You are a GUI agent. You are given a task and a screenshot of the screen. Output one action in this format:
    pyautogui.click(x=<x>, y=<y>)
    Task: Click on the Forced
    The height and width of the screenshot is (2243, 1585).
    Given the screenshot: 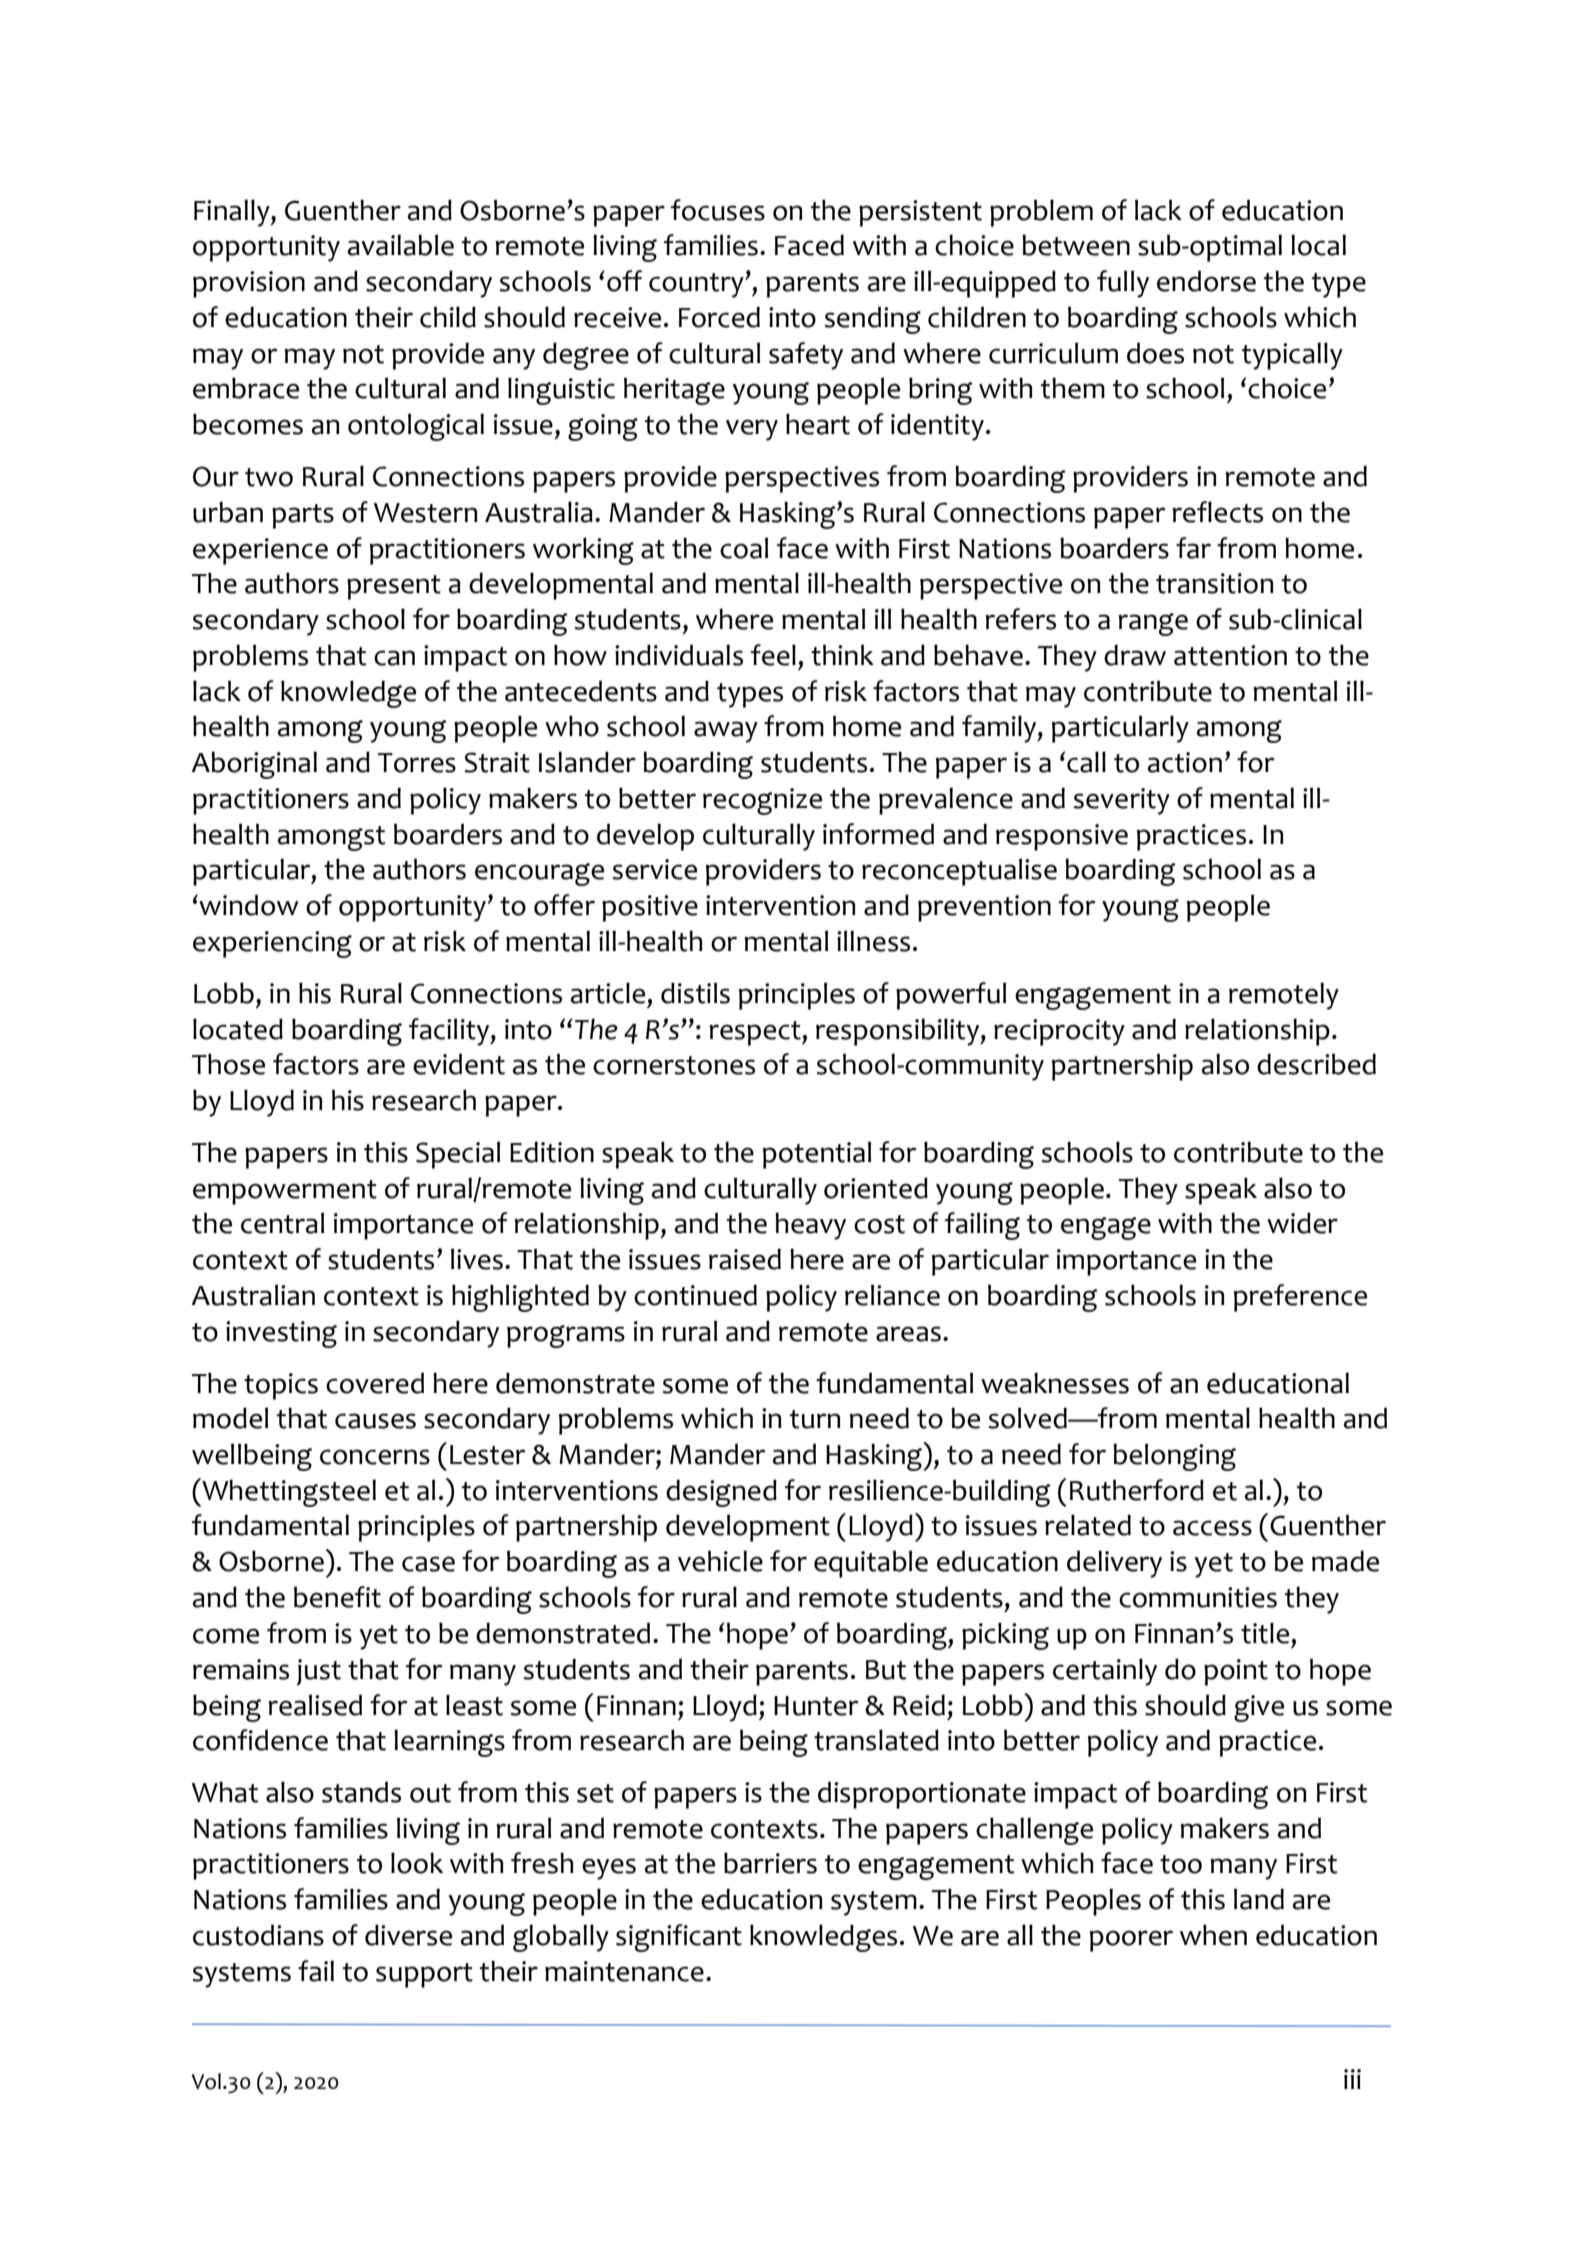 What is the action you would take?
    pyautogui.click(x=719, y=317)
